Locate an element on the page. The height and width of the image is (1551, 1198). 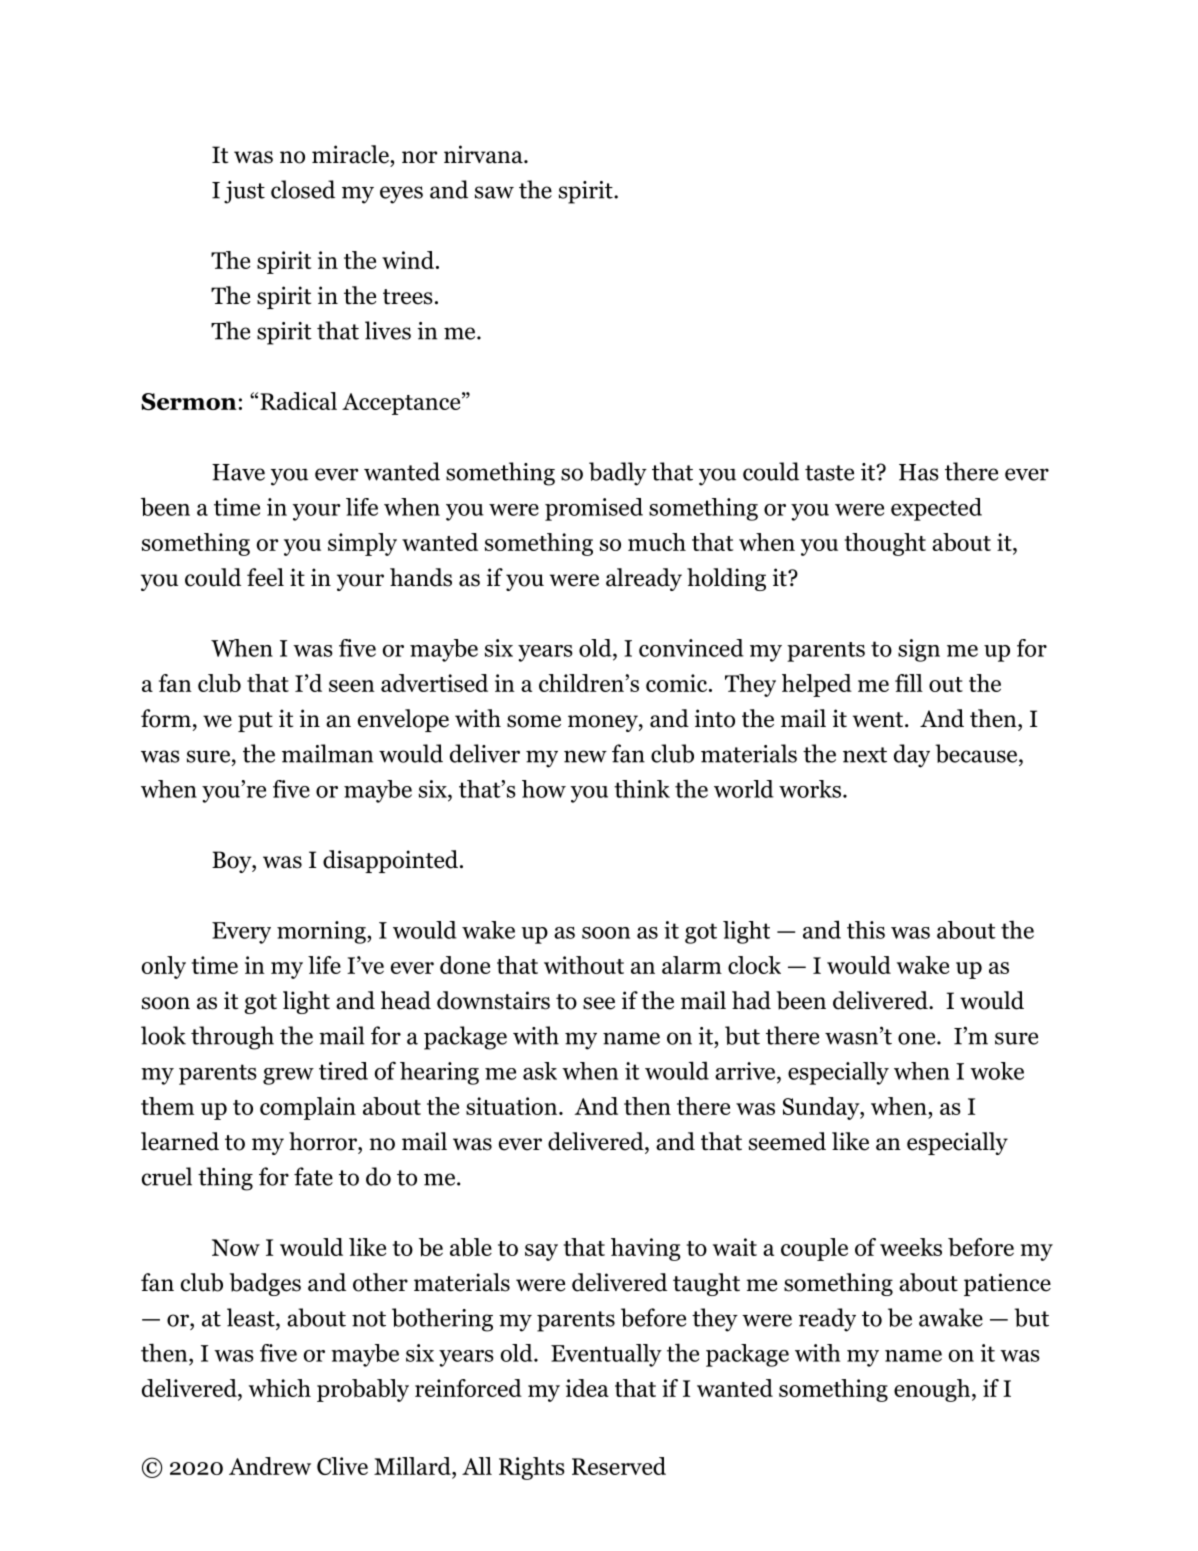
saw is located at coordinates (494, 192).
